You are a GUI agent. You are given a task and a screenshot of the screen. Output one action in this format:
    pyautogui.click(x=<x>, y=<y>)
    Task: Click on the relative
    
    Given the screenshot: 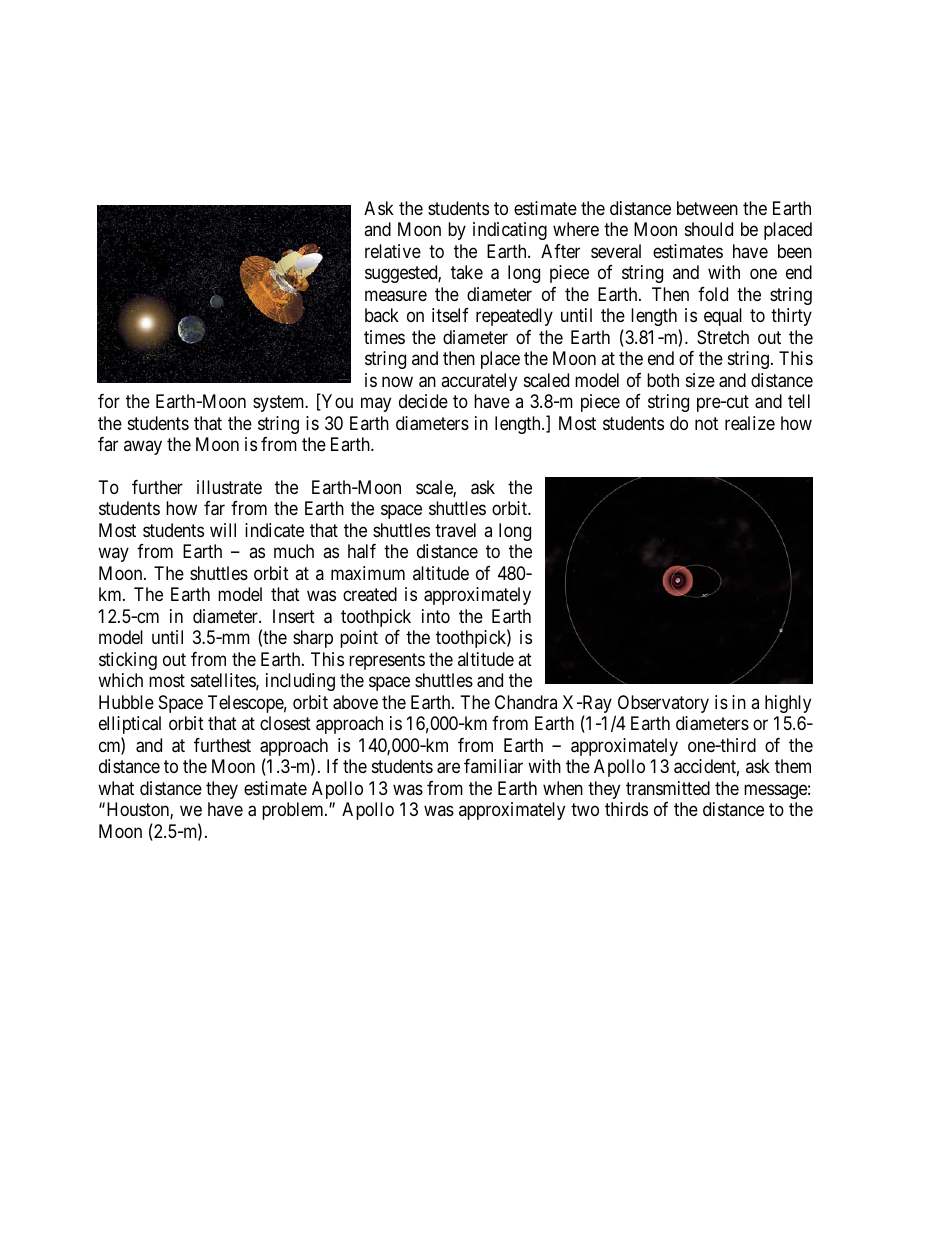 What is the action you would take?
    pyautogui.click(x=393, y=251)
